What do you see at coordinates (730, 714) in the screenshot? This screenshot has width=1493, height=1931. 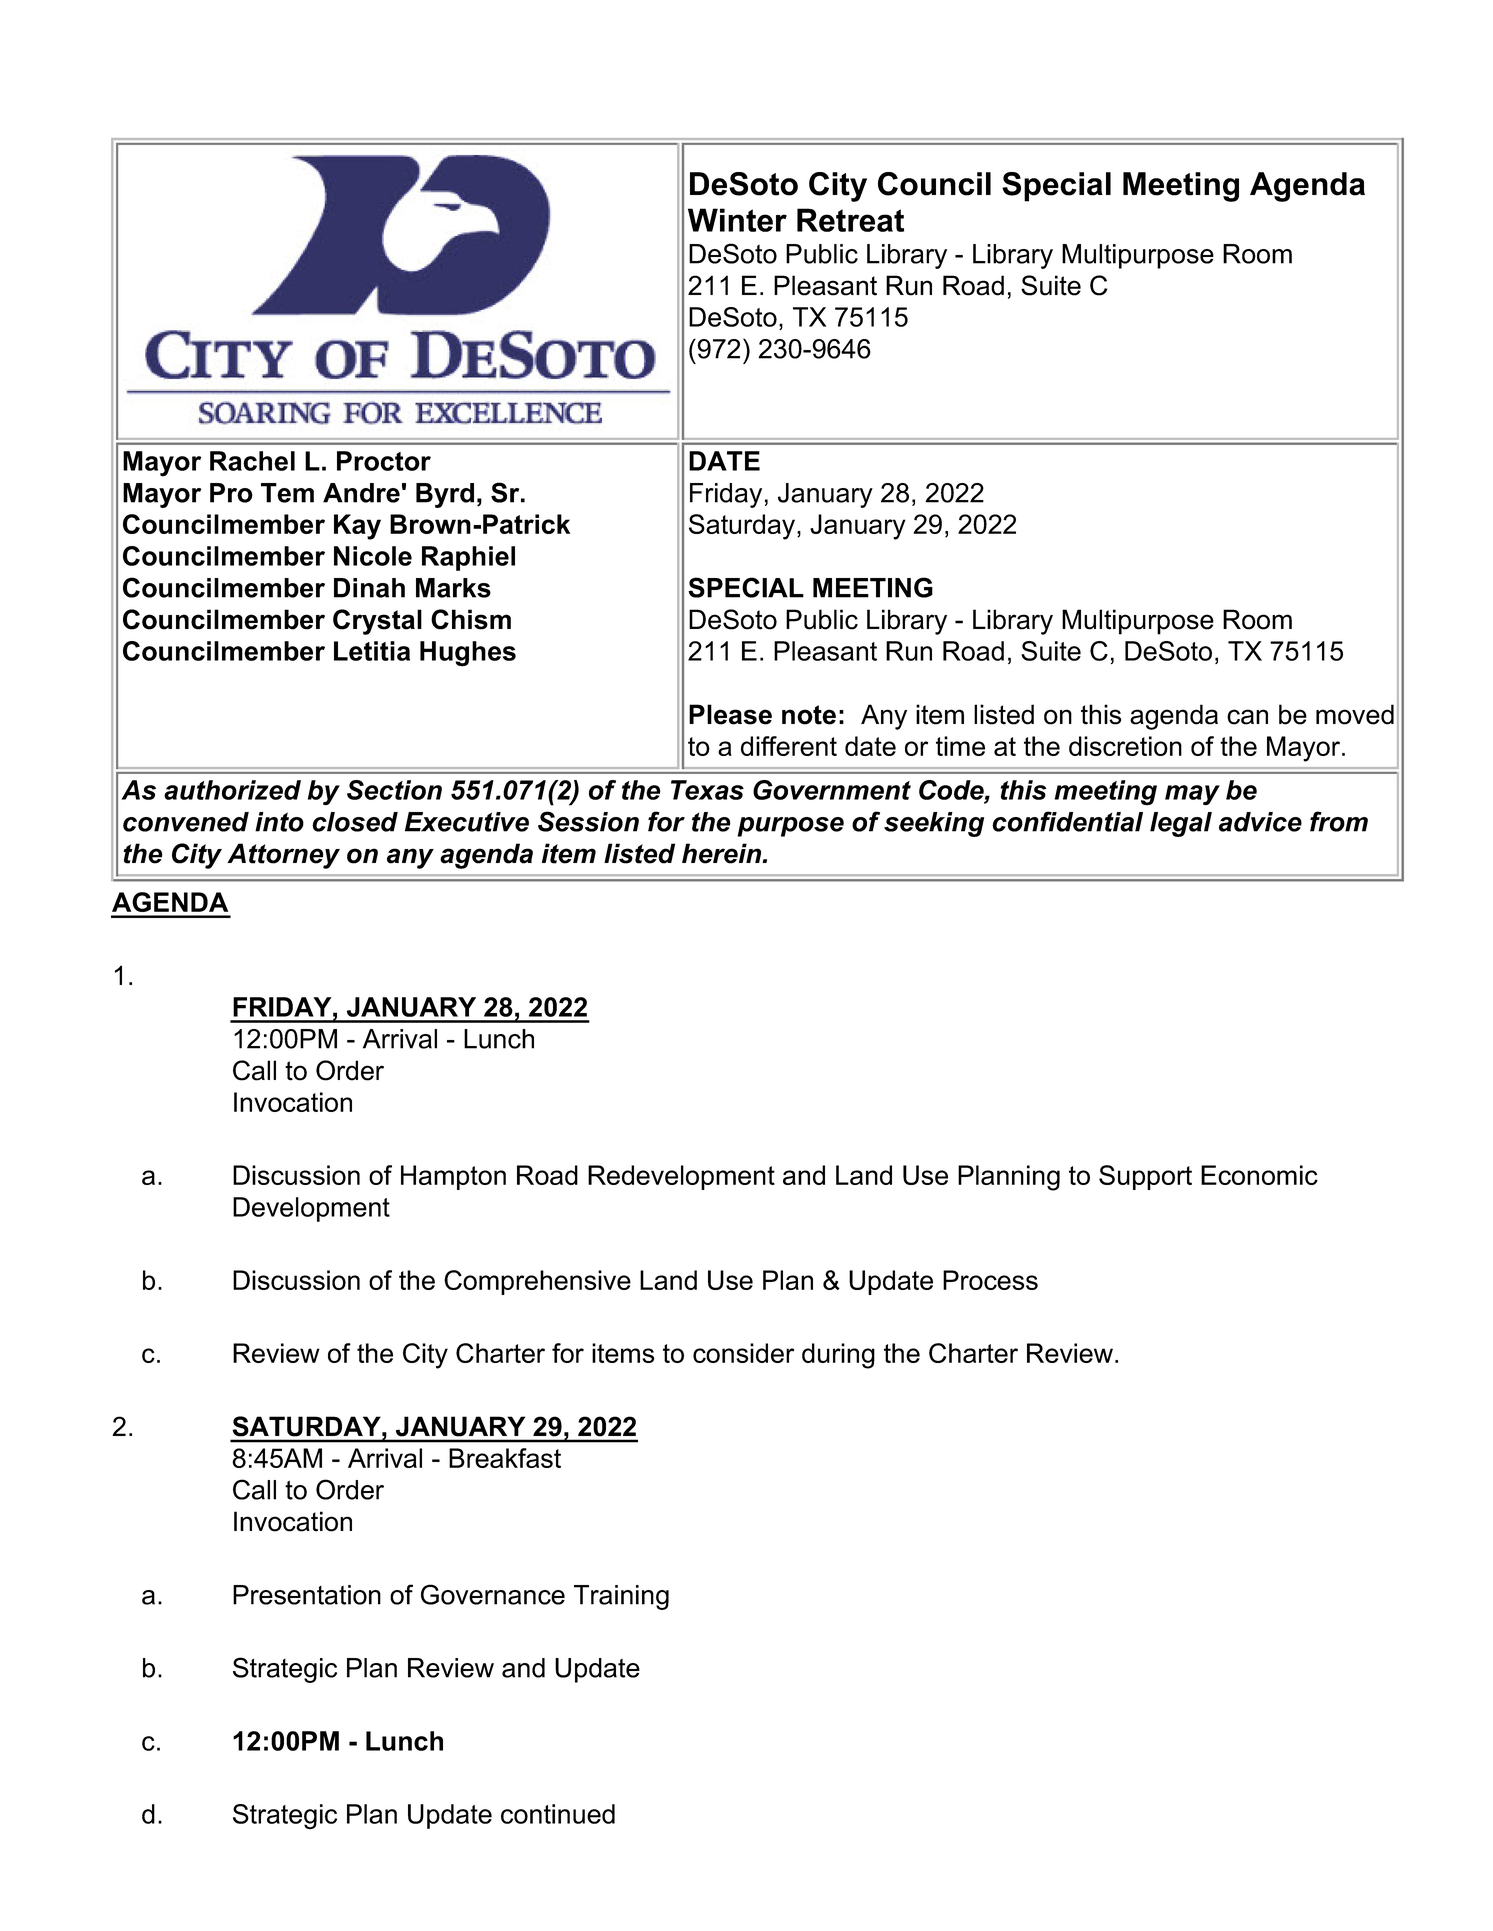 I see `Please` at bounding box center [730, 714].
